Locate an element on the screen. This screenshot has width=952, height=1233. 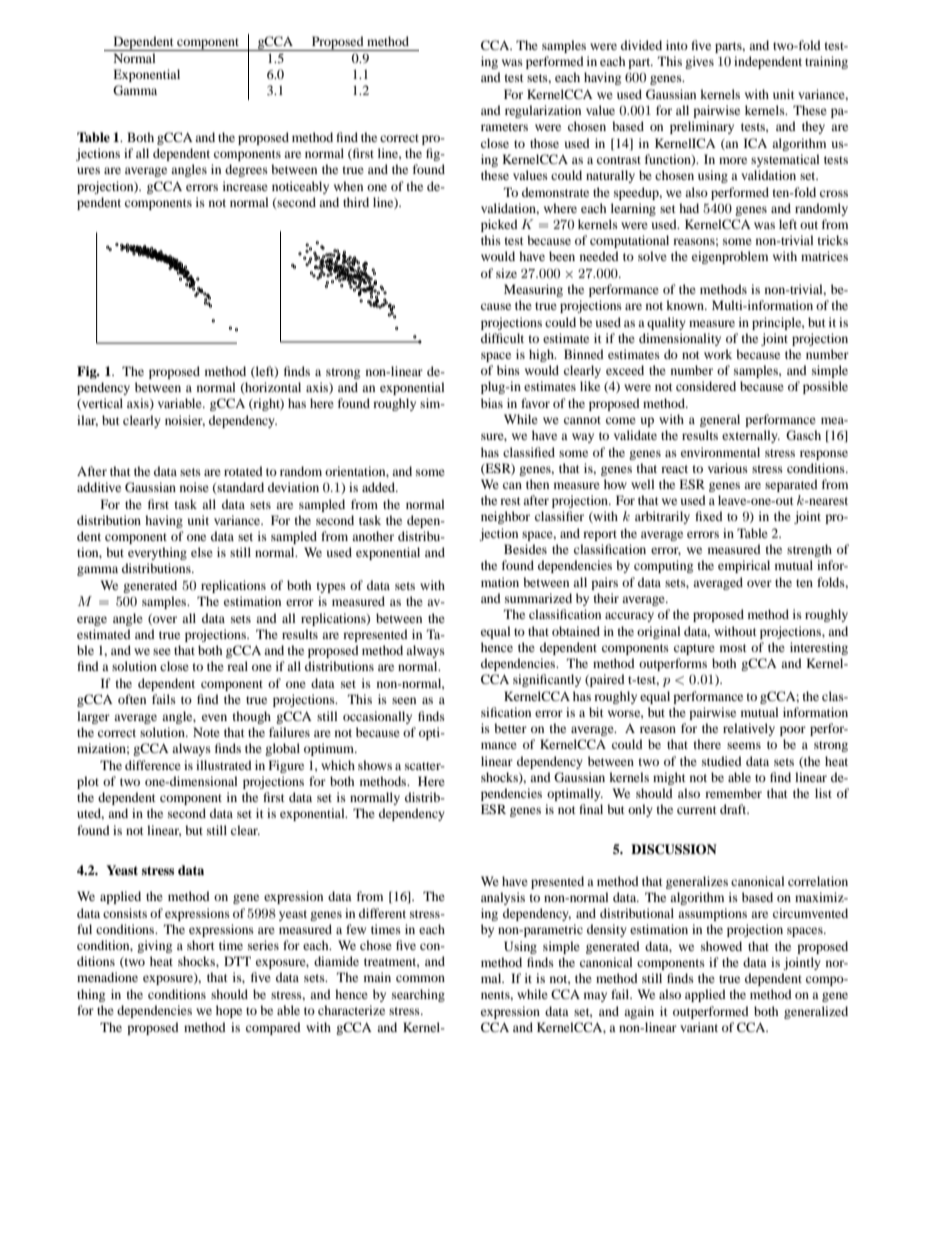
studied is located at coordinates (722, 761).
